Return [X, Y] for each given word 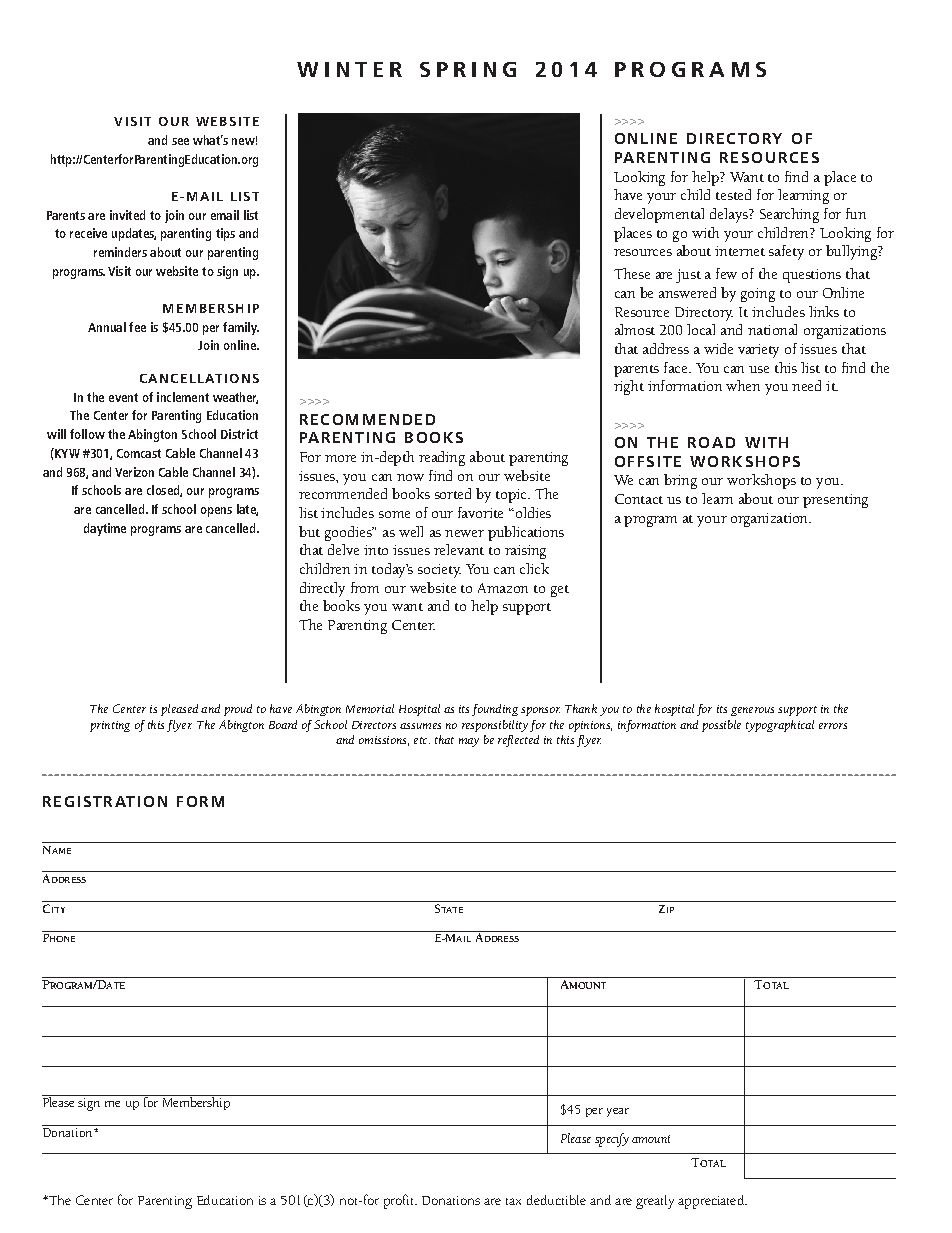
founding [495, 710]
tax [513, 1201]
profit [400, 1201]
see [180, 141]
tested [733, 194]
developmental [659, 215]
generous [752, 711]
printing [110, 726]
